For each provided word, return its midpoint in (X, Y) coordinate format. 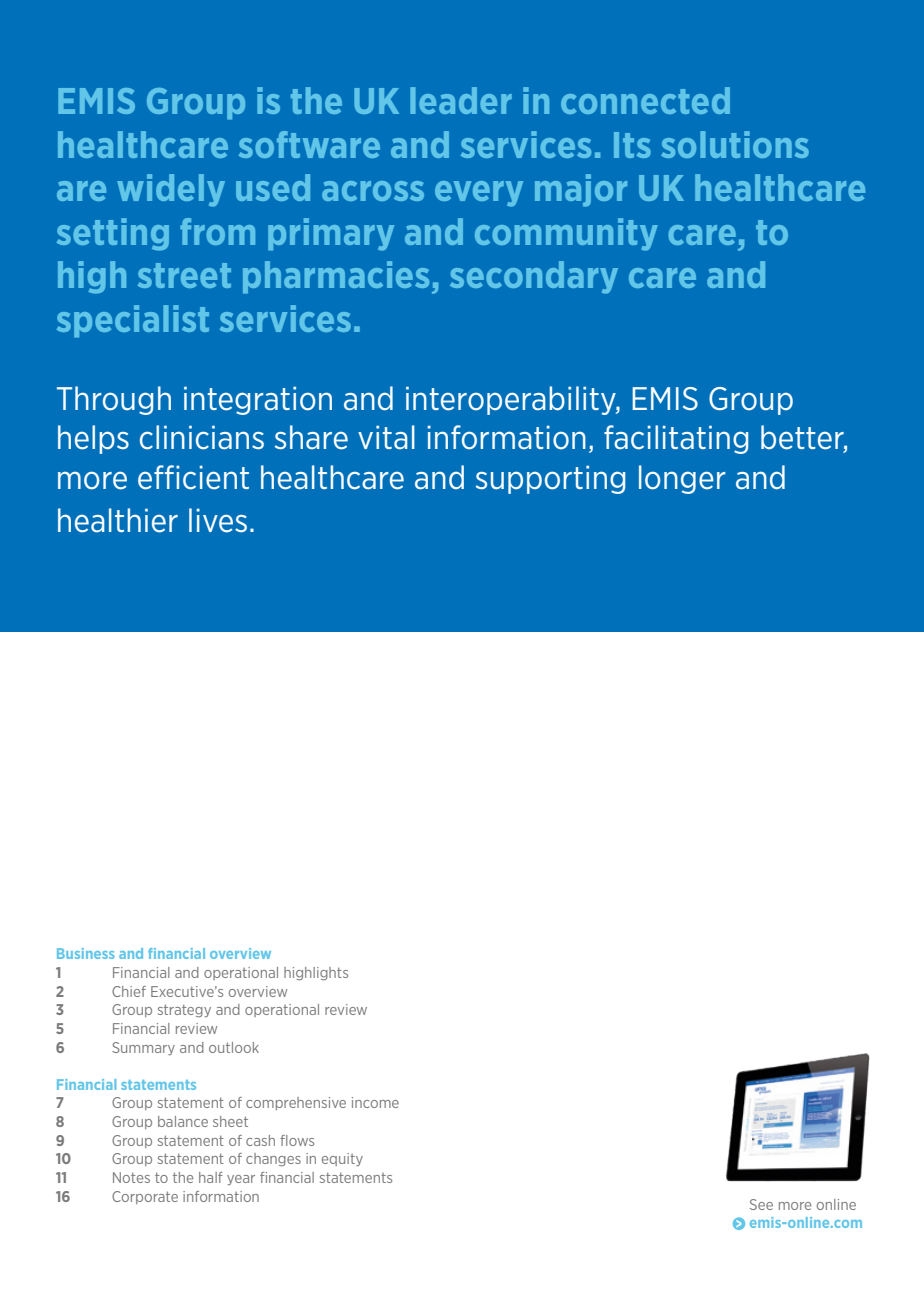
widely (171, 190)
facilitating (676, 439)
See (761, 1204)
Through (114, 400)
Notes (131, 1177)
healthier (118, 520)
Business (86, 953)
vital (386, 437)
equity (342, 1159)
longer (682, 479)
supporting (550, 480)
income (375, 1102)
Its (632, 145)
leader (461, 100)
